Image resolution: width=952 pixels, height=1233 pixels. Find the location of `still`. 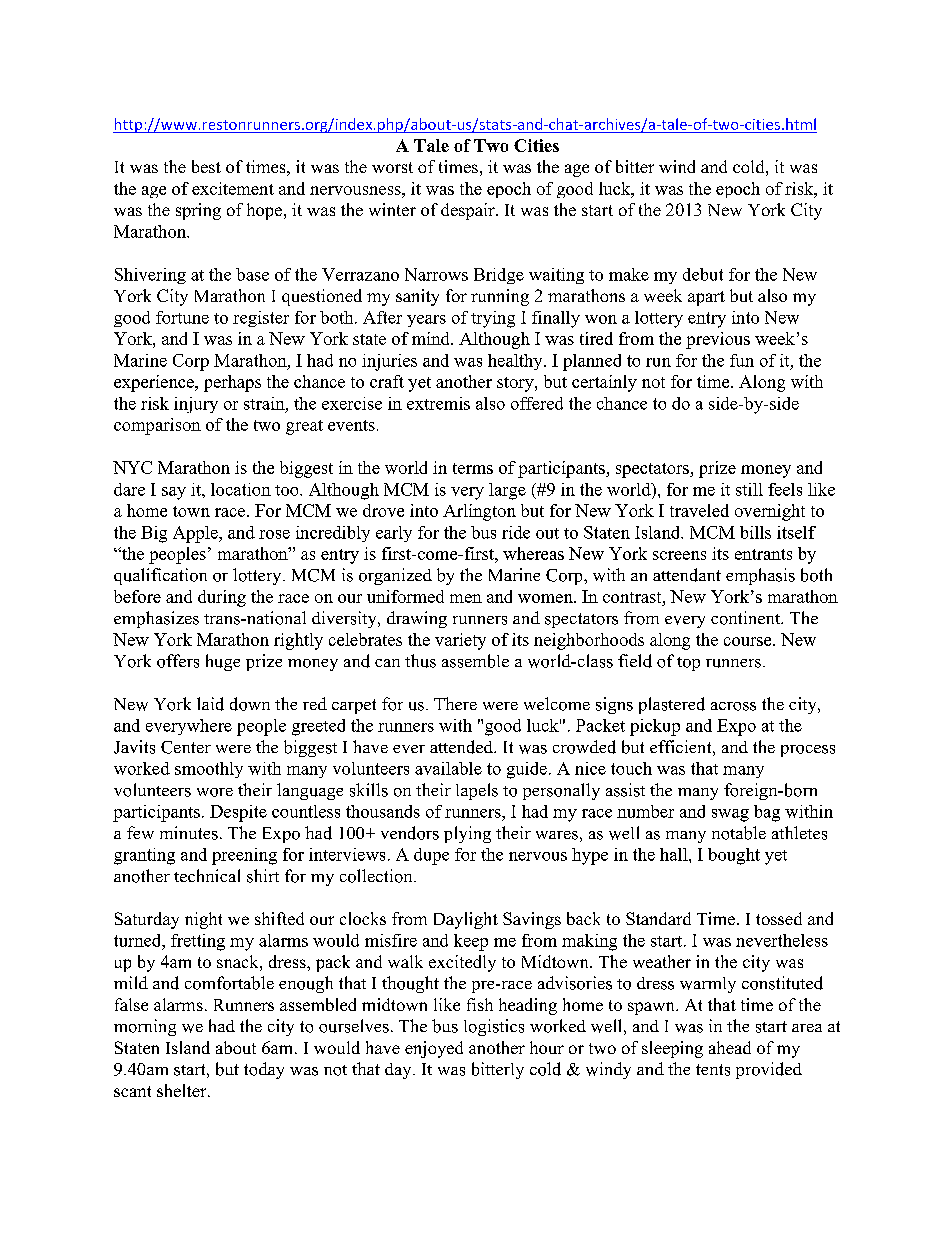

still is located at coordinates (749, 489).
